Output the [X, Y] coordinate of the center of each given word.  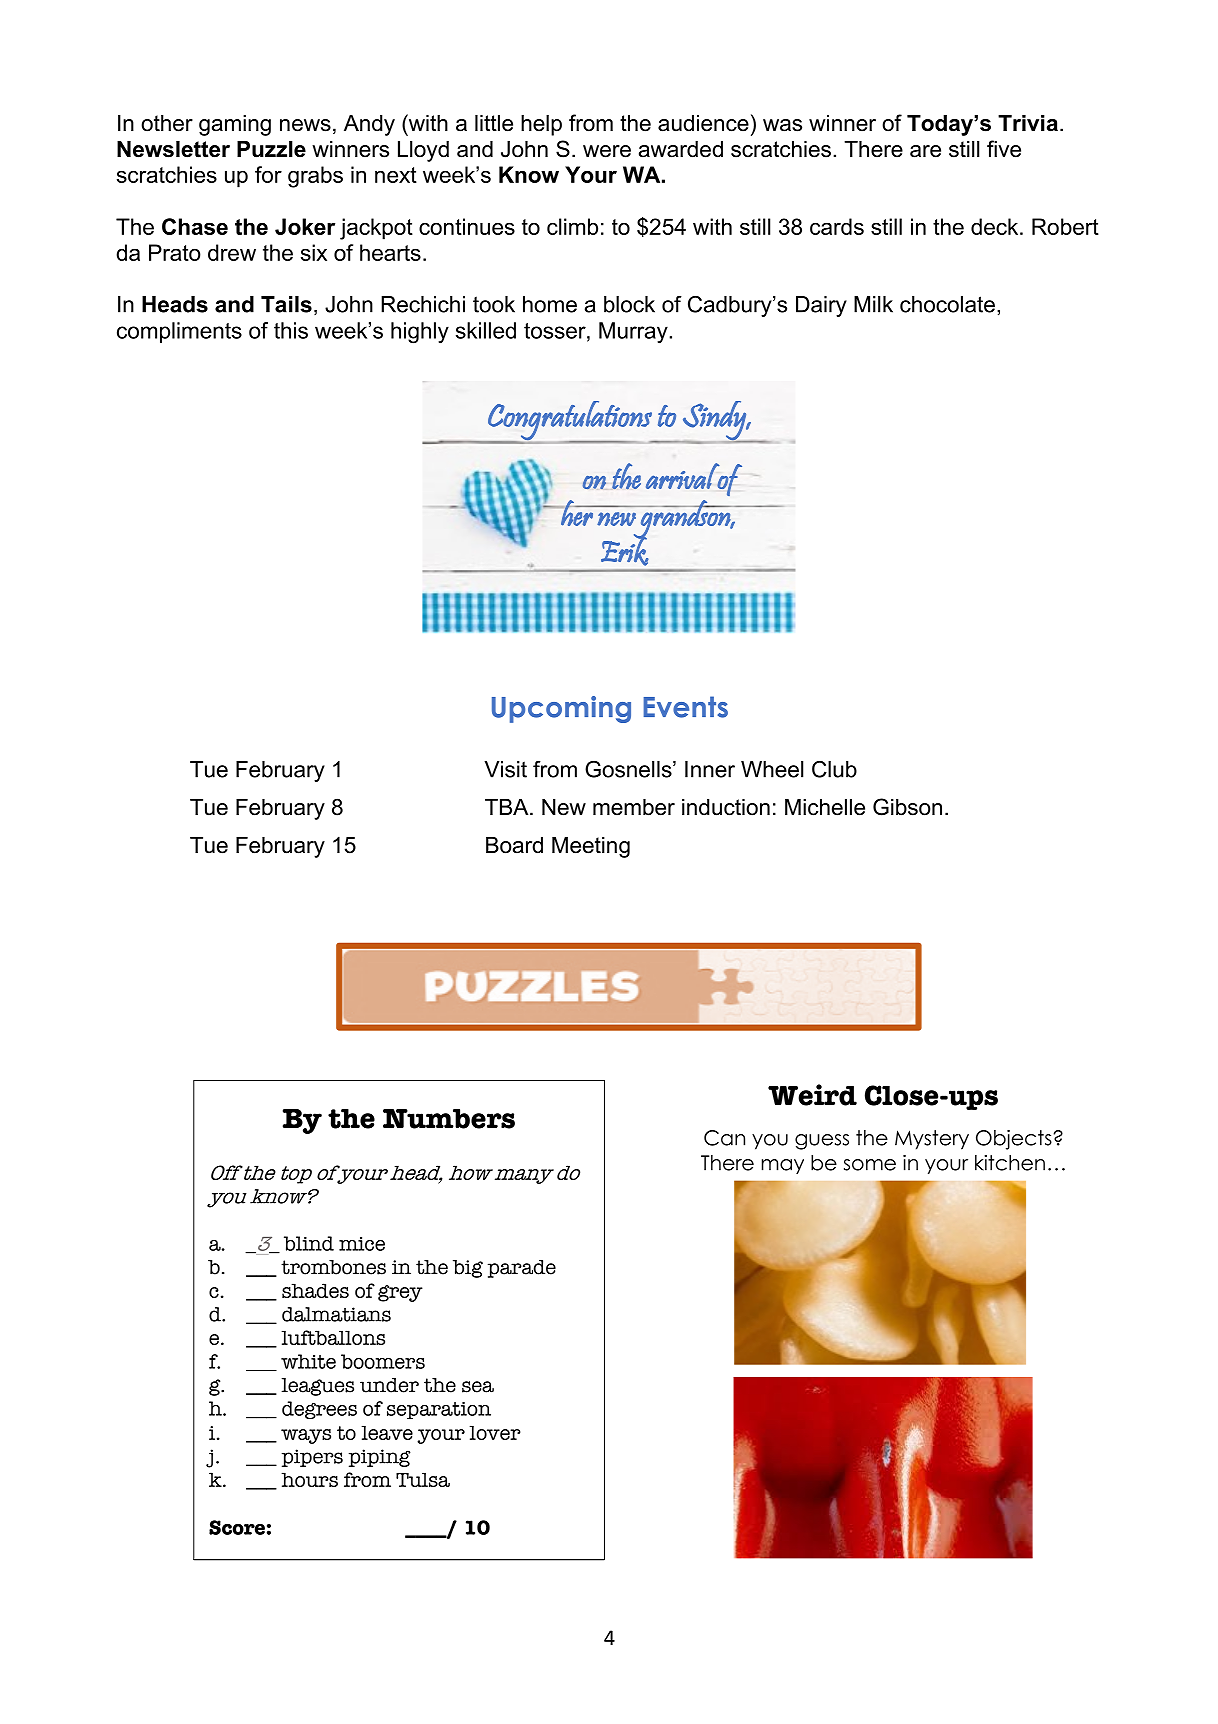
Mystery [932, 1140]
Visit [505, 769]
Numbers [449, 1119]
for [268, 174]
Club [834, 769]
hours [309, 1479]
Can [724, 1138]
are [925, 151]
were [607, 151]
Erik [624, 550]
